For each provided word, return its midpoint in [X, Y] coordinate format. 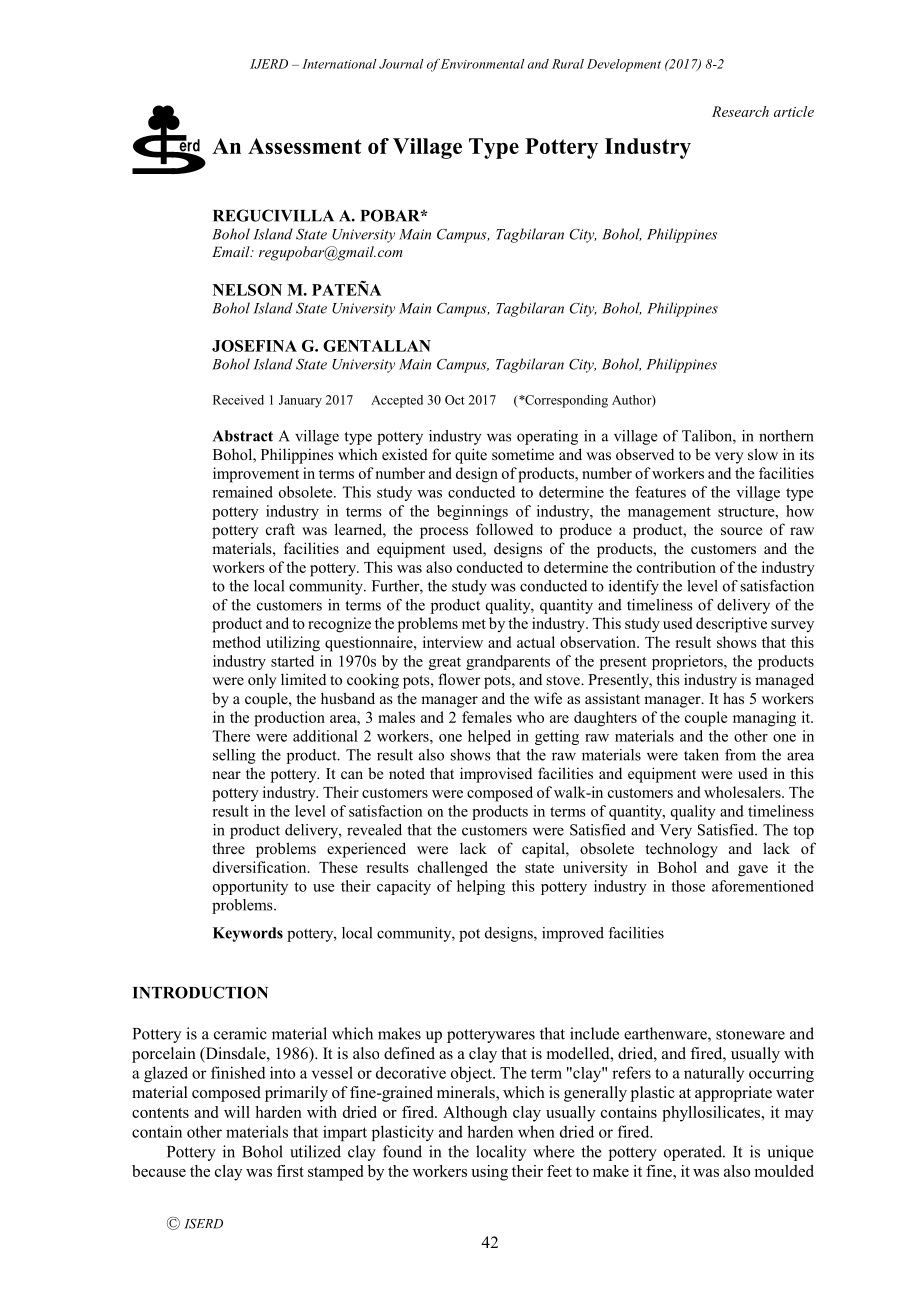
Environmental [483, 64]
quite [471, 456]
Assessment [305, 146]
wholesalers [743, 792]
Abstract [243, 436]
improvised [496, 775]
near [226, 775]
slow [763, 454]
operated [694, 1153]
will [237, 1112]
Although [475, 1114]
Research [740, 111]
